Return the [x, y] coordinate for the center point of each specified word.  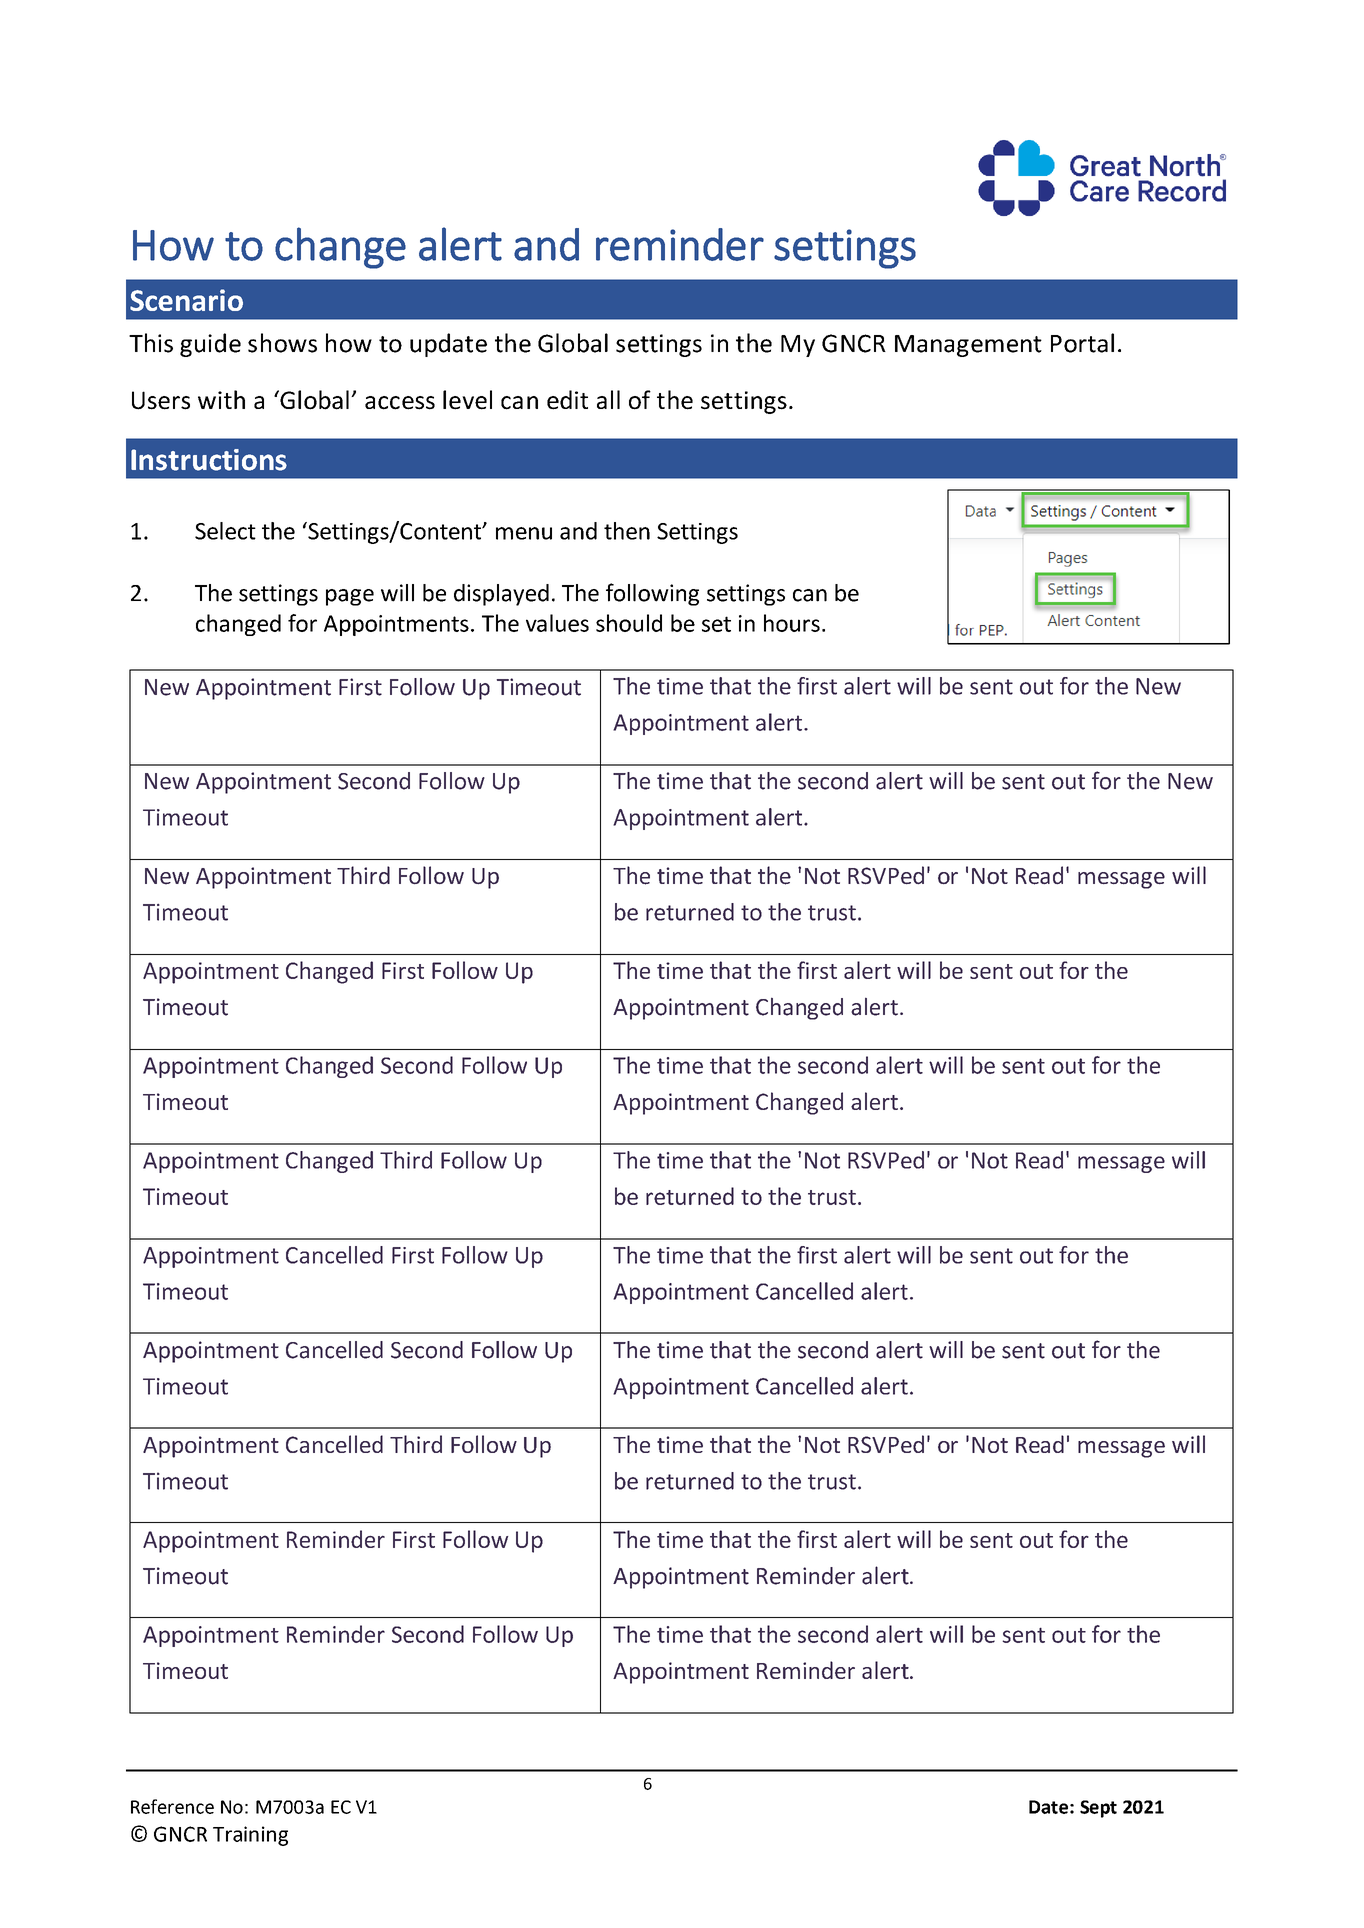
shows [282, 343]
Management [968, 346]
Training [250, 1836]
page [350, 597]
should [629, 623]
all [608, 399]
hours [792, 623]
